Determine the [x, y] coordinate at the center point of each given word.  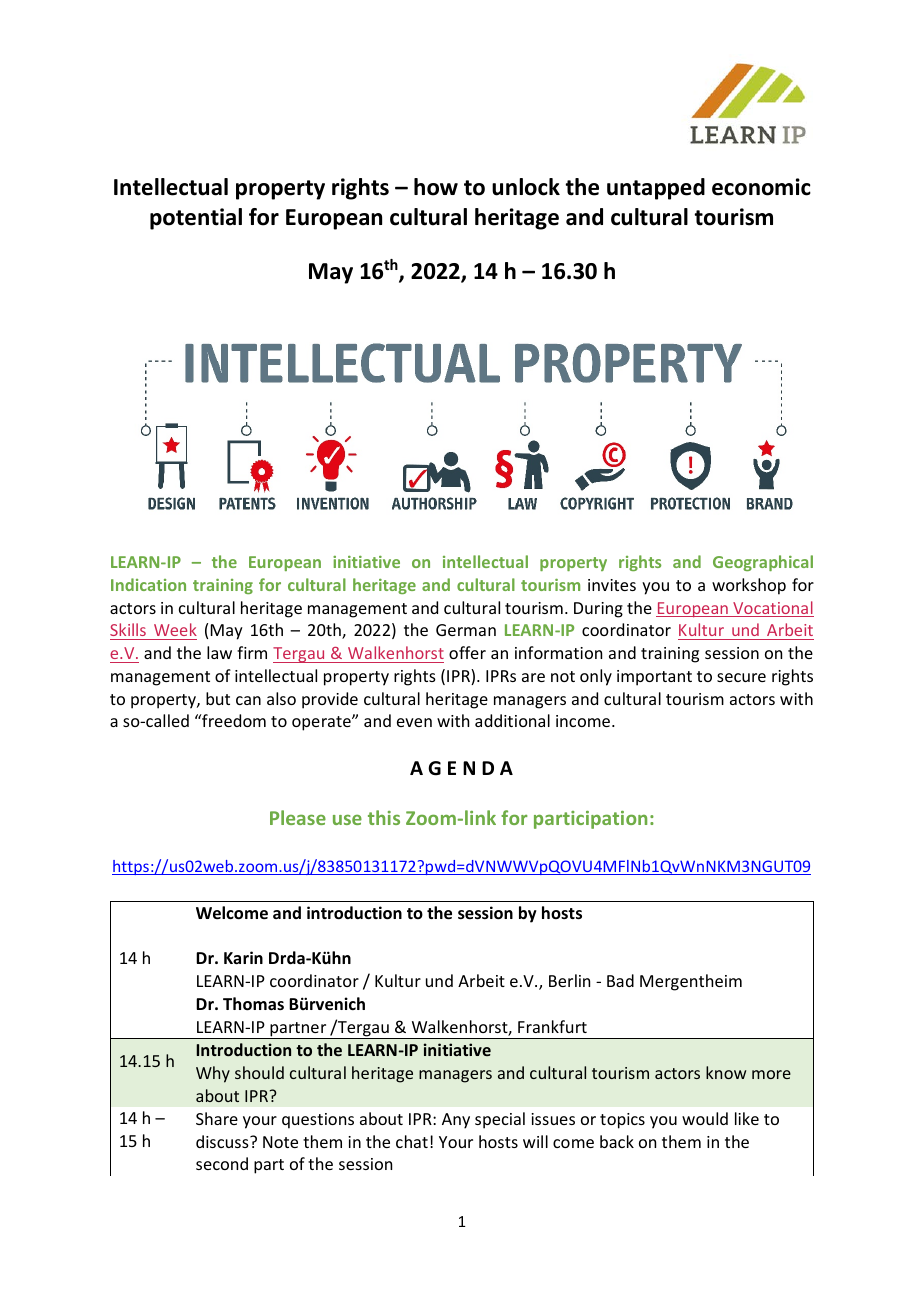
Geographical [763, 563]
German [466, 630]
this [384, 817]
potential [196, 219]
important [654, 678]
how [436, 187]
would [705, 1118]
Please [298, 817]
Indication [148, 584]
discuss [223, 1141]
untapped [656, 189]
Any [456, 1121]
